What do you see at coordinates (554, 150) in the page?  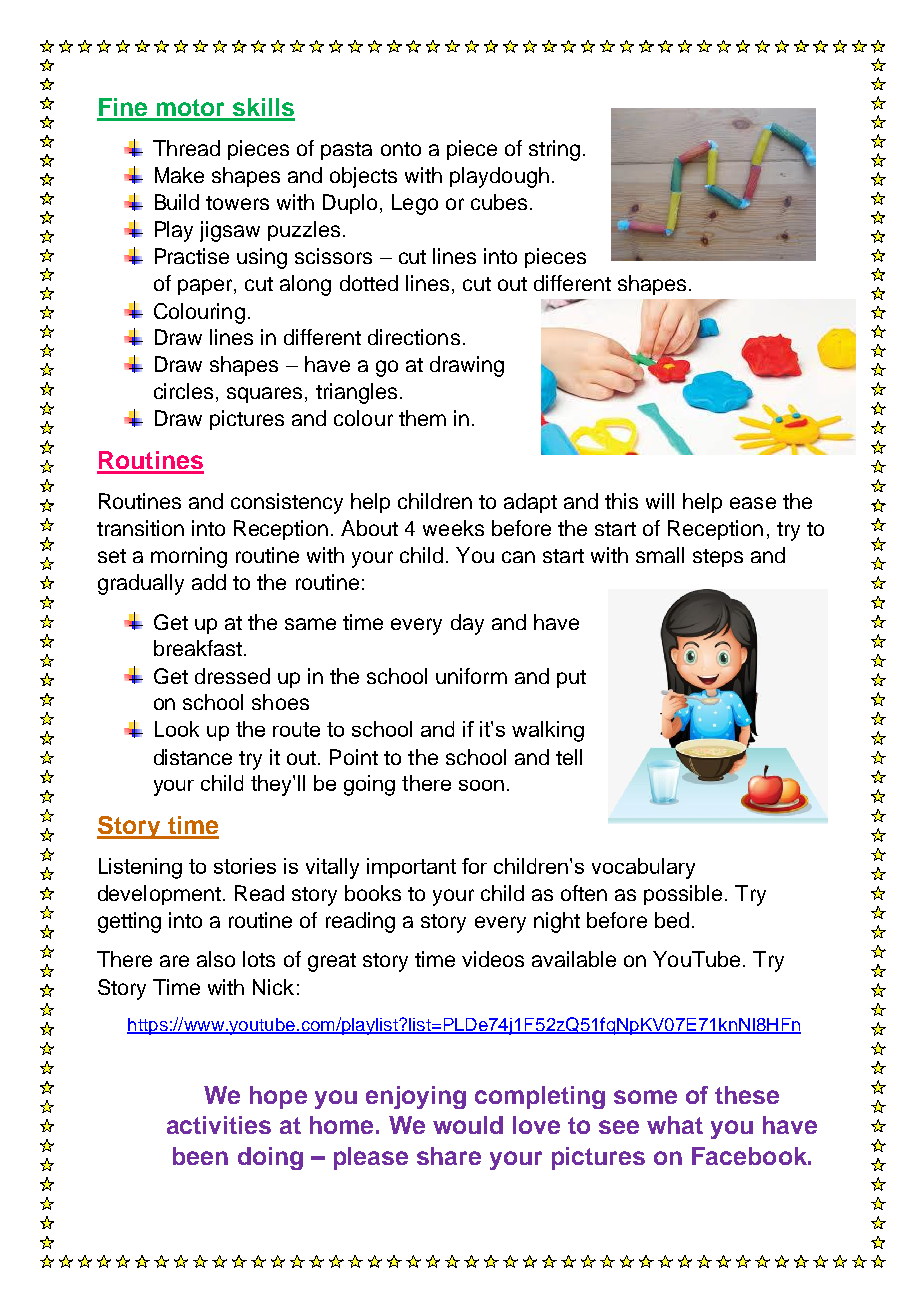 I see `string` at bounding box center [554, 150].
